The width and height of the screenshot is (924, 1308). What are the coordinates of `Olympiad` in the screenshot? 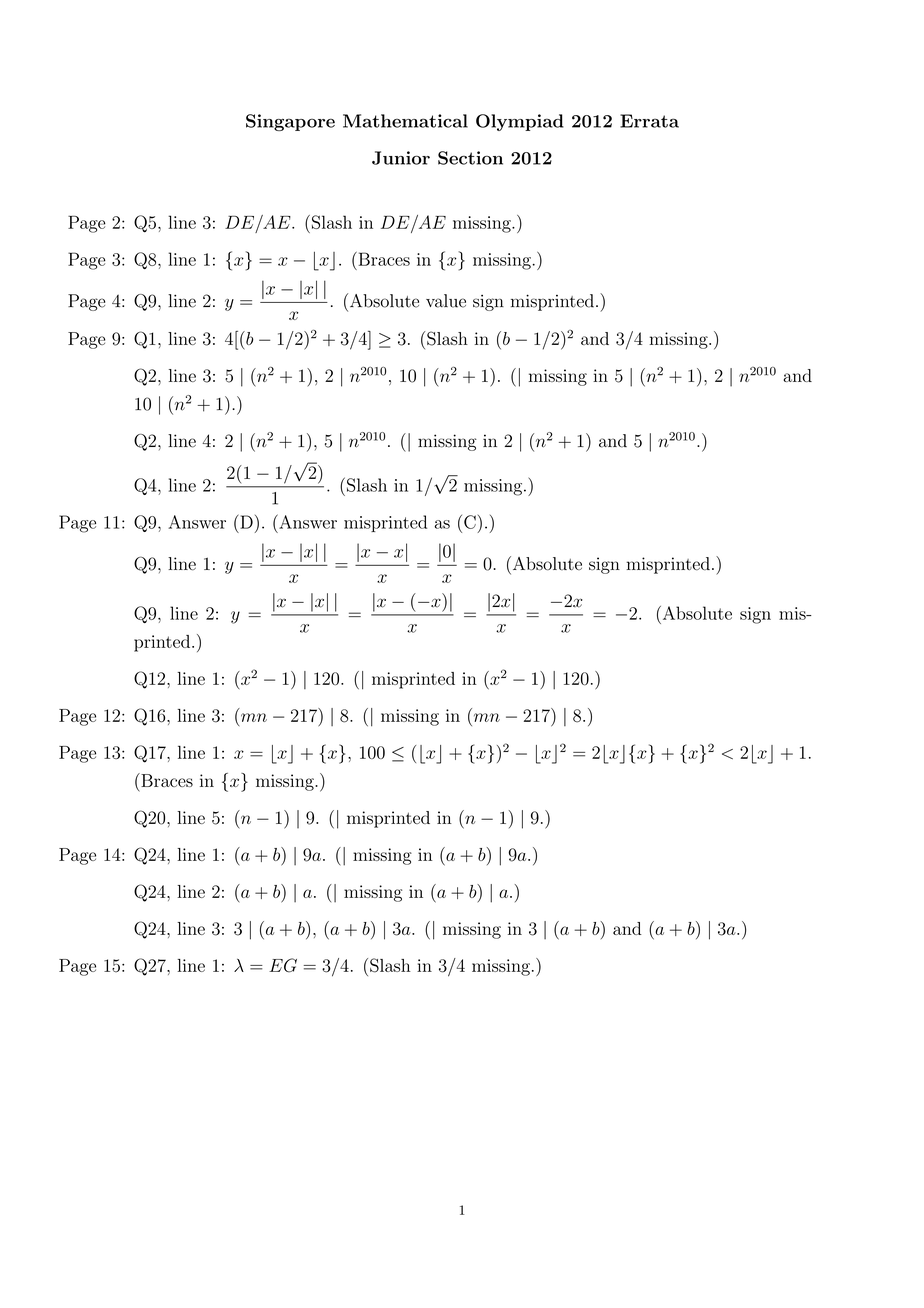 It's located at (520, 122).
